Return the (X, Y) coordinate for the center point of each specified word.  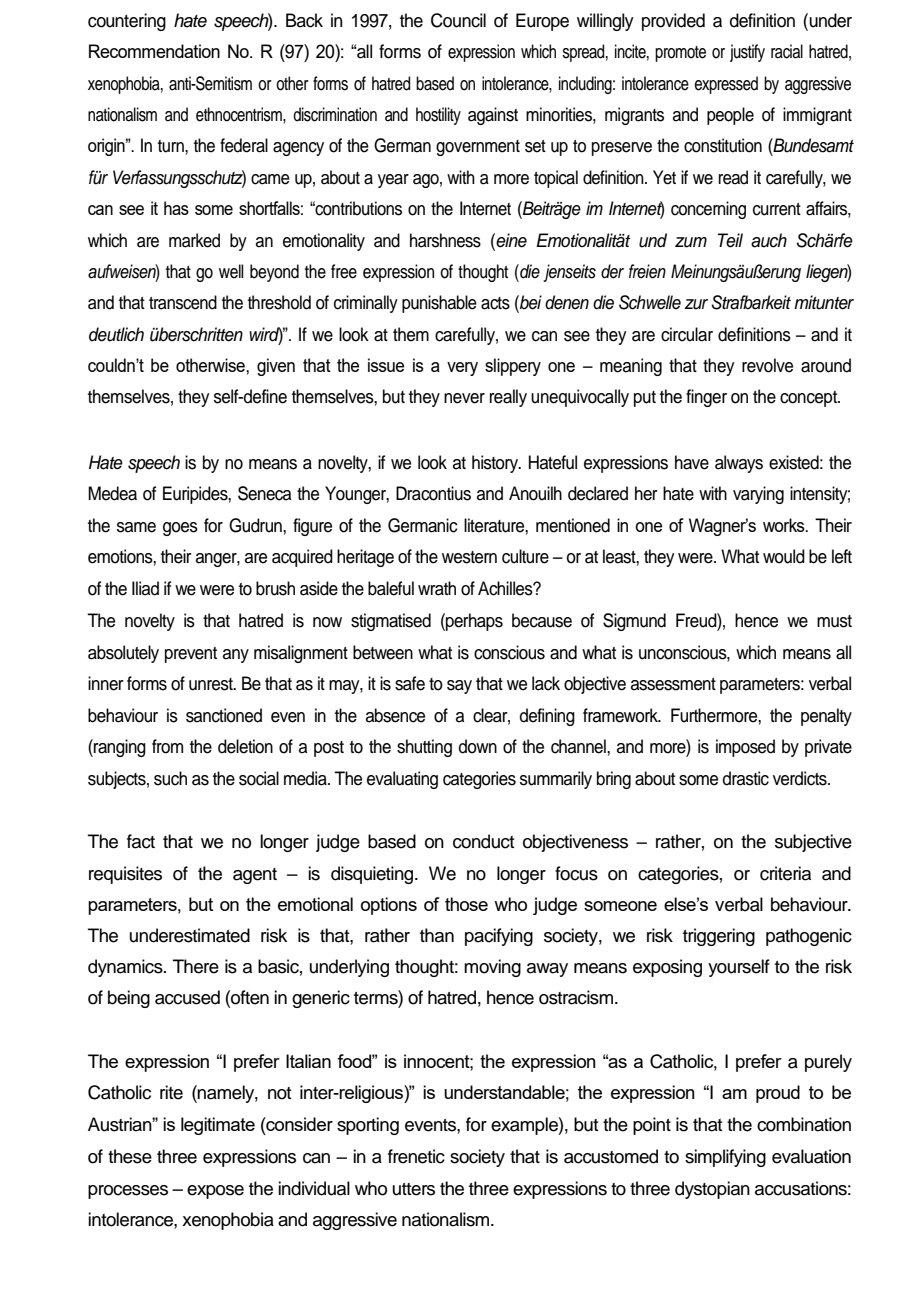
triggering (719, 937)
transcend (183, 302)
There (196, 966)
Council (458, 20)
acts (495, 303)
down (478, 746)
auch (769, 240)
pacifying (499, 937)
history (496, 464)
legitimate (218, 1126)
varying (758, 495)
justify (747, 53)
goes (180, 529)
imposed (745, 748)
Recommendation (154, 51)
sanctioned (224, 715)
